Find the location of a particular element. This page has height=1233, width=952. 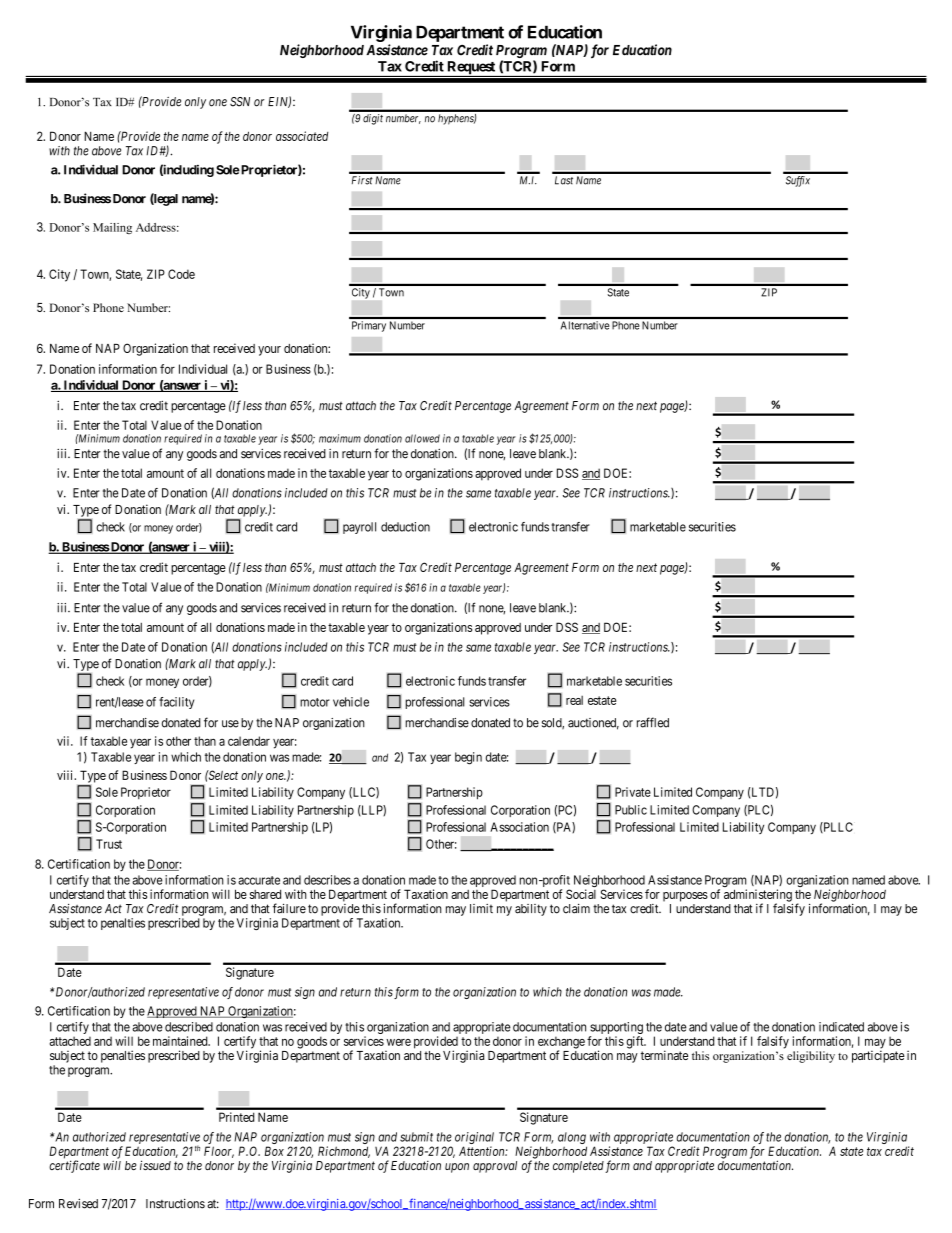

Alternative is located at coordinates (585, 325).
